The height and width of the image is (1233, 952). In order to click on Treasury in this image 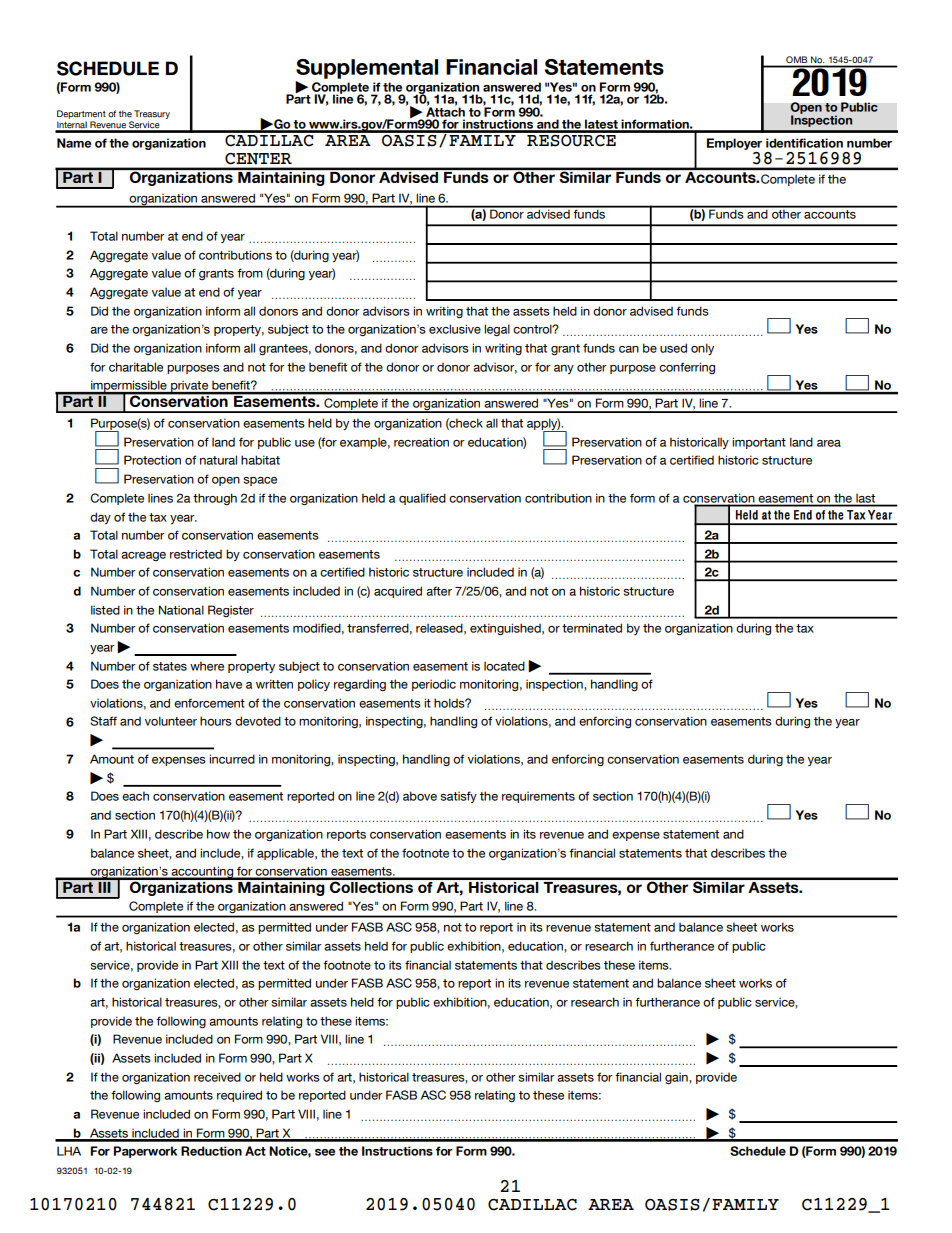, I will do `click(152, 114)`.
